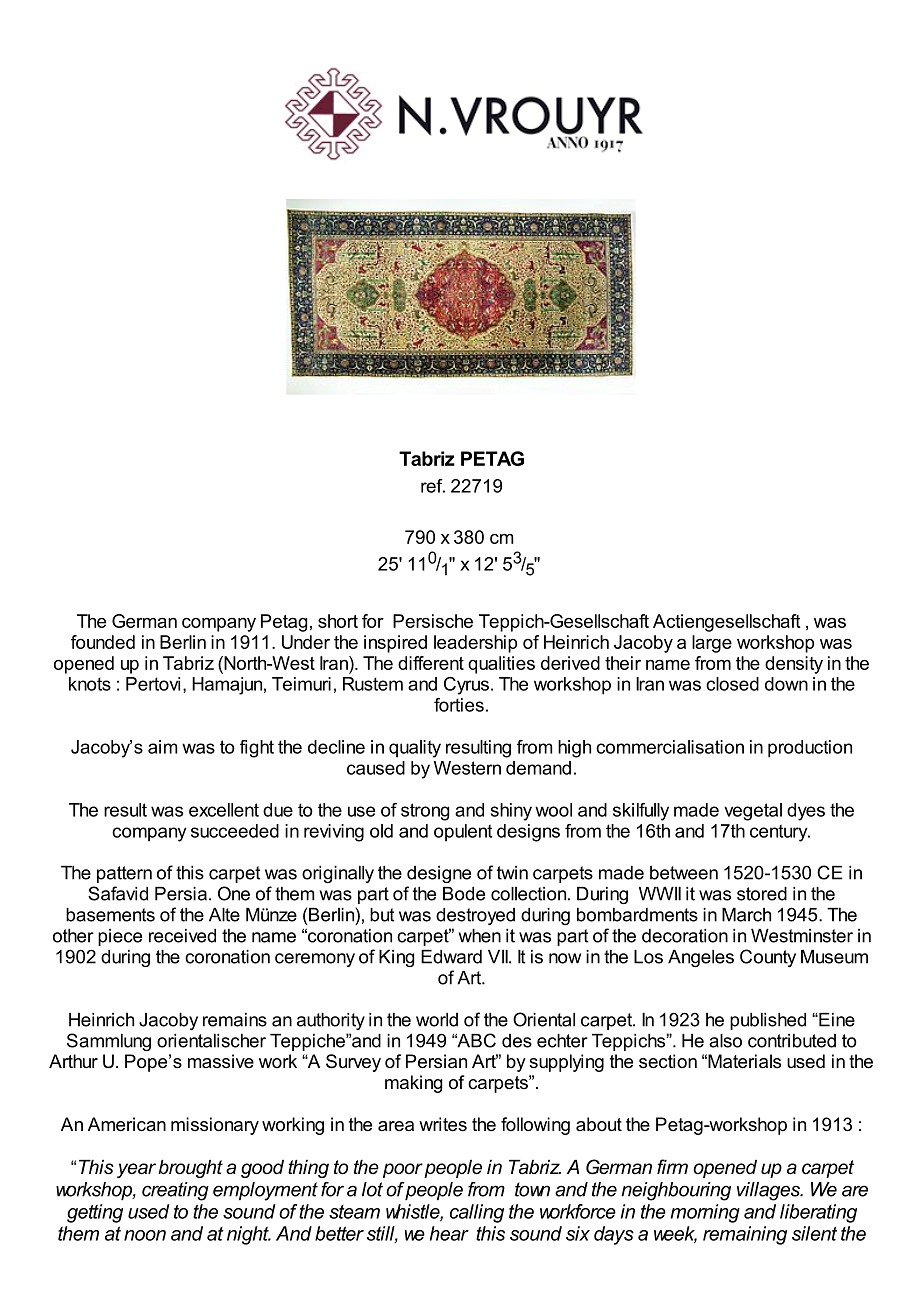 This page has width=924, height=1308. What do you see at coordinates (479, 936) in the page?
I see `when` at bounding box center [479, 936].
